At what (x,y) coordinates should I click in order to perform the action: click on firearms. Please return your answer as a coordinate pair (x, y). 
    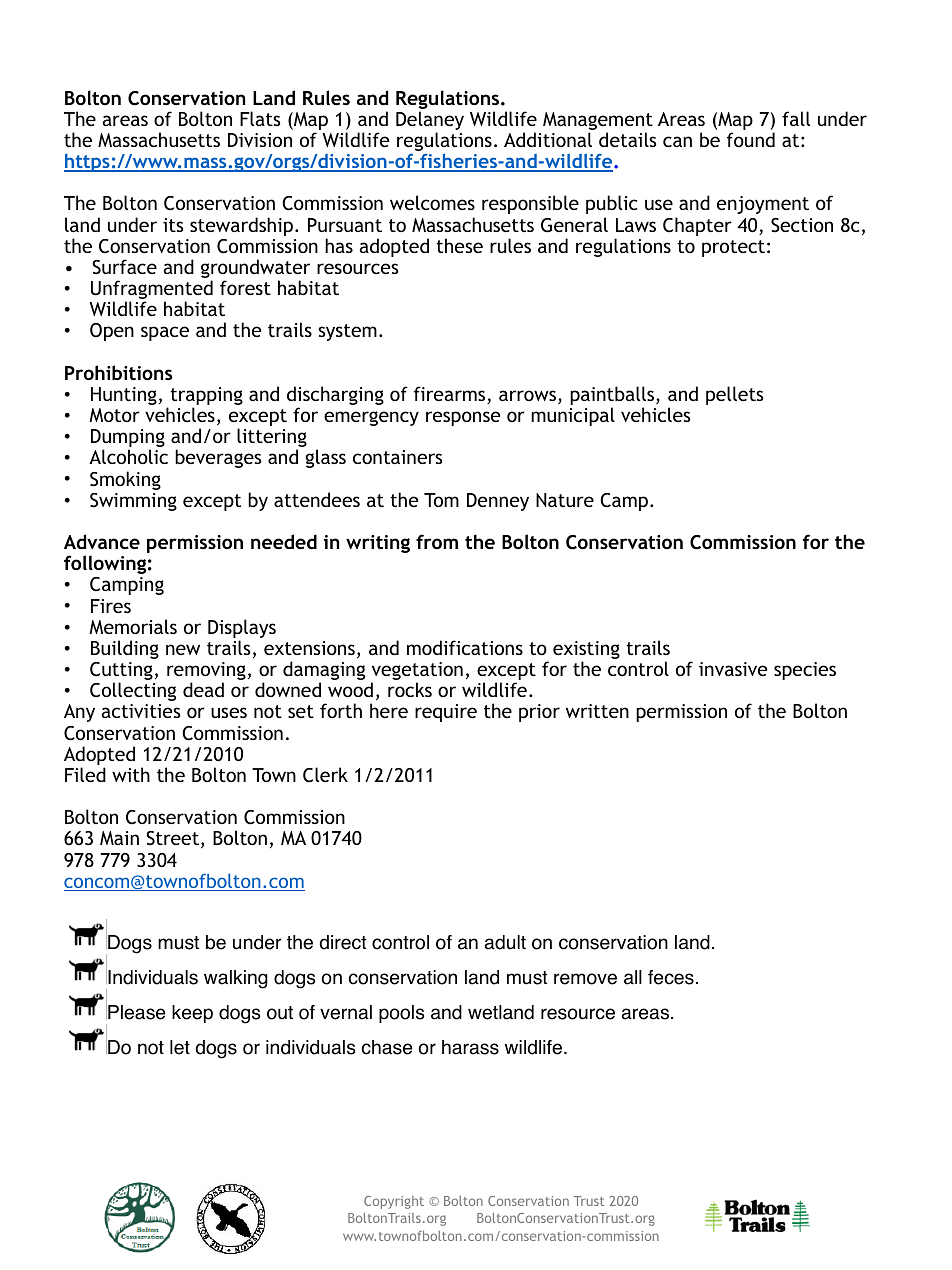
    Looking at the image, I should click on (451, 395).
